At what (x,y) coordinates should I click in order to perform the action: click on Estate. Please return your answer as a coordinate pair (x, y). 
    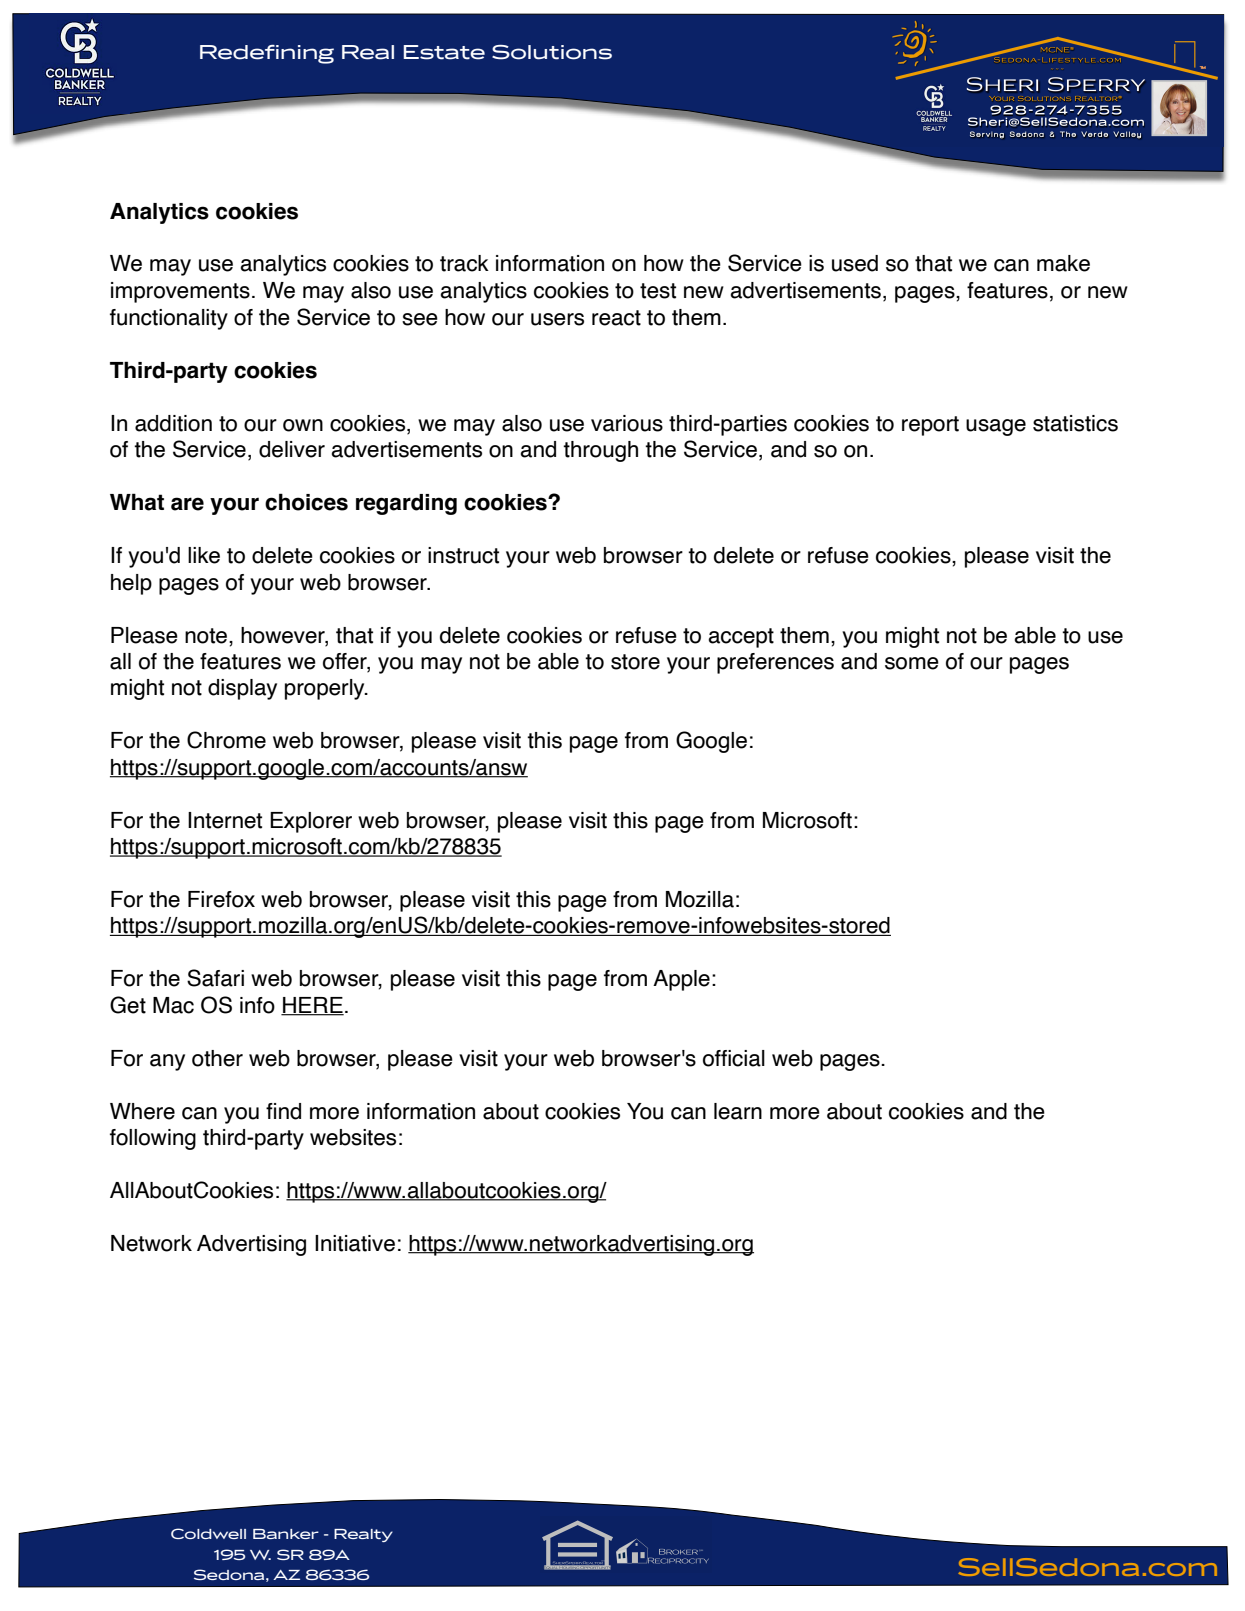
    Looking at the image, I should click on (444, 52).
